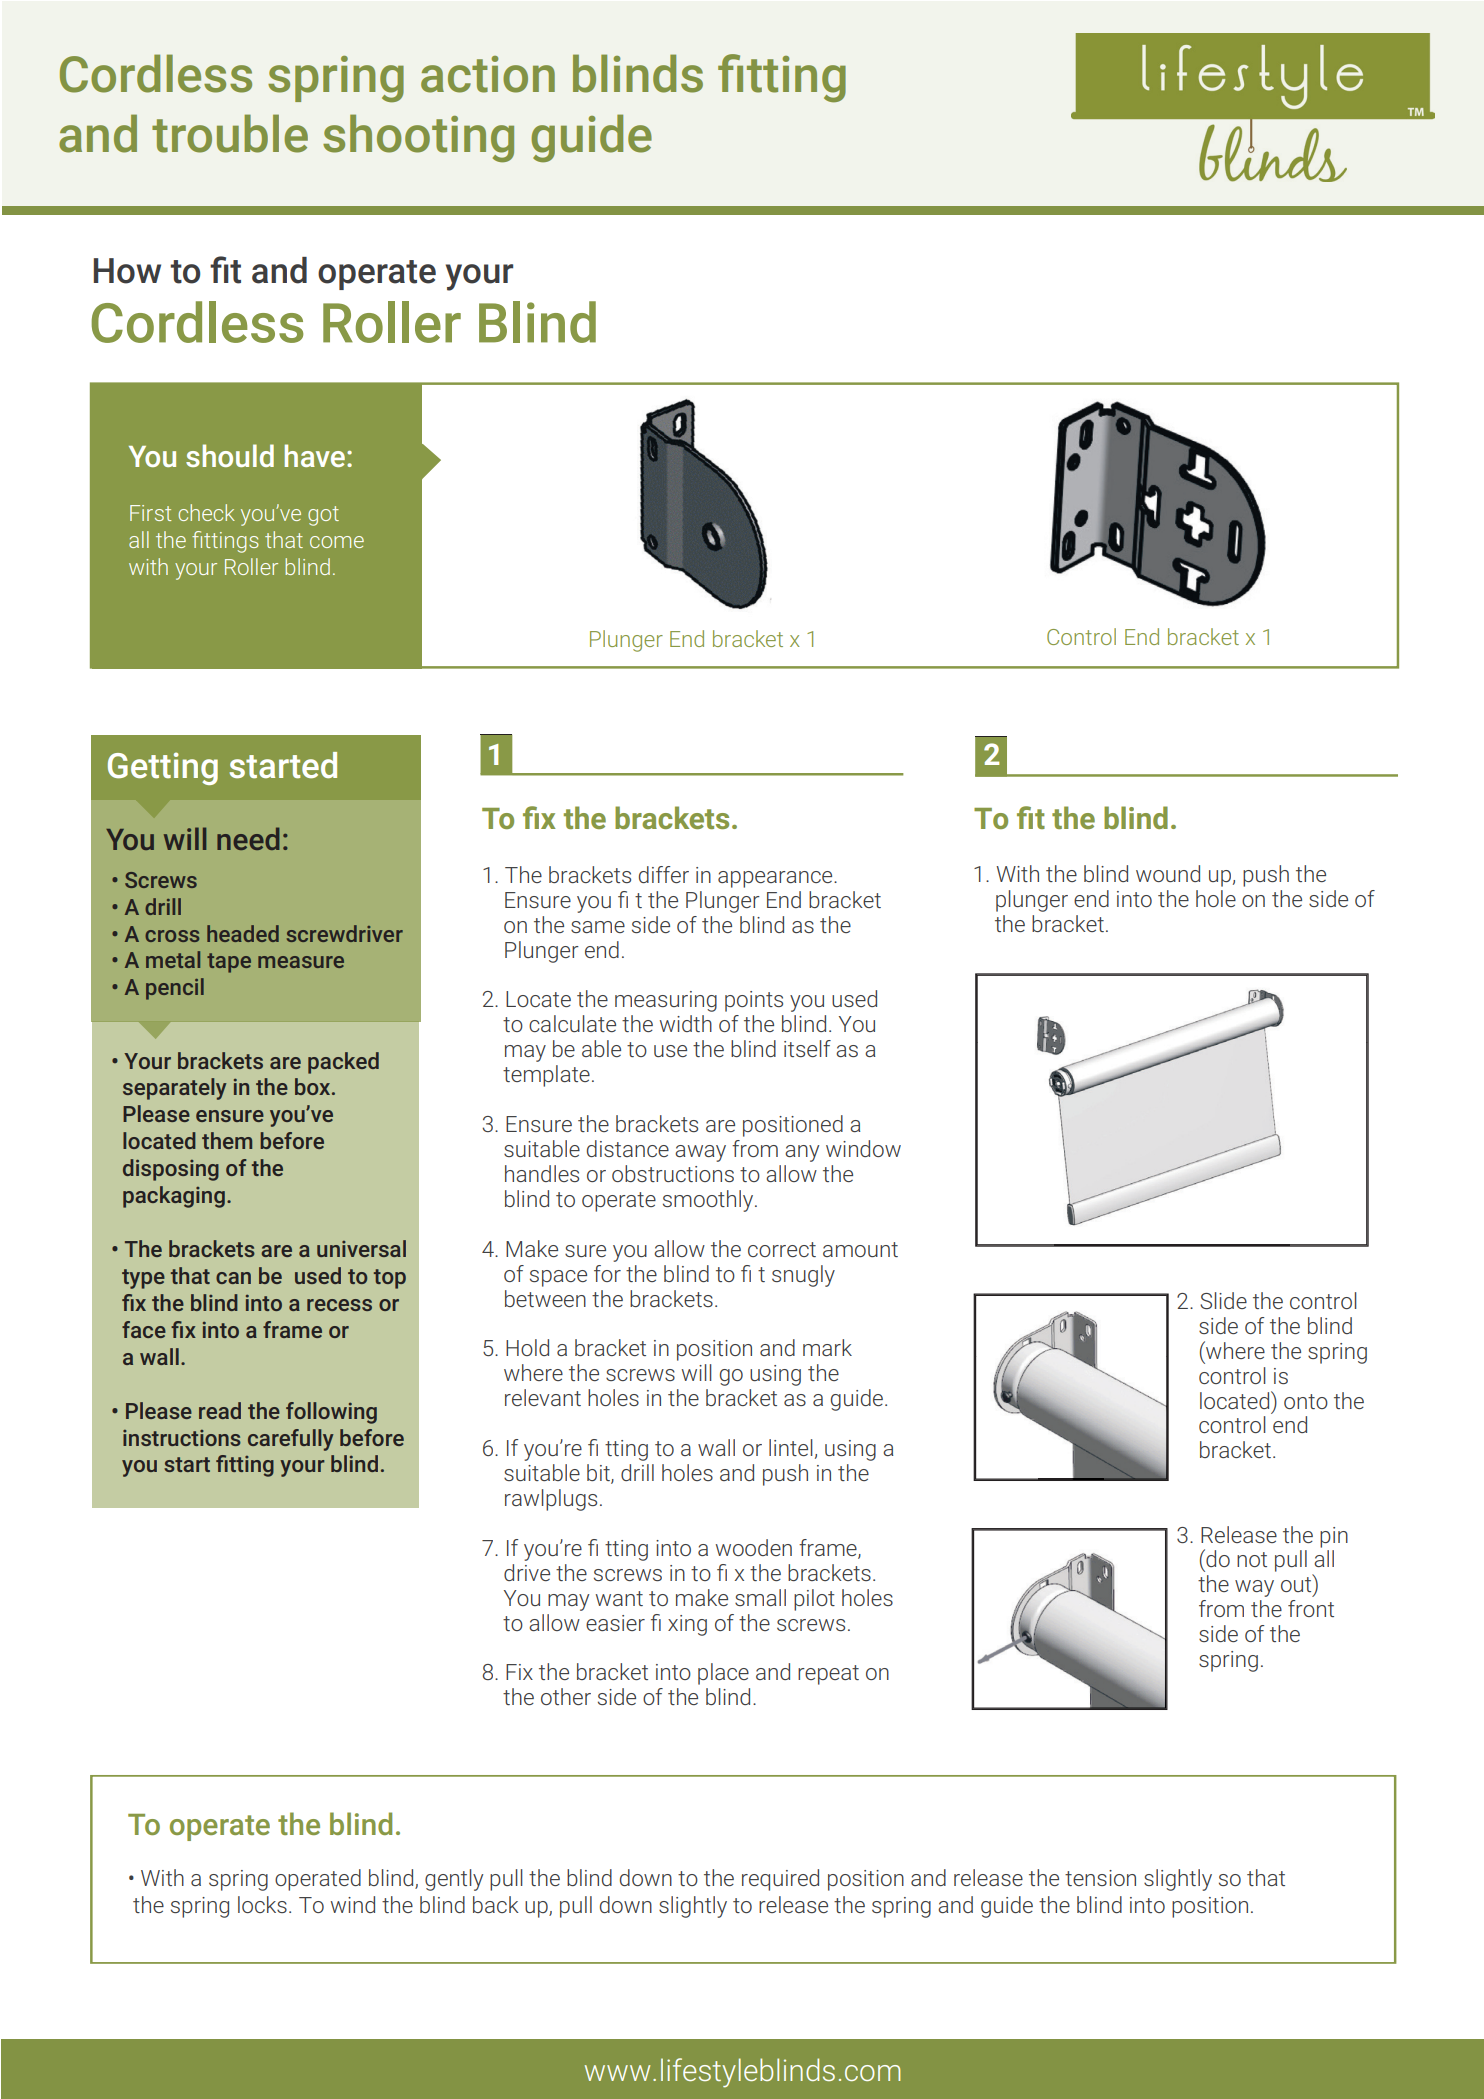  Describe the element at coordinates (233, 1278) in the screenshot. I see `can` at that location.
